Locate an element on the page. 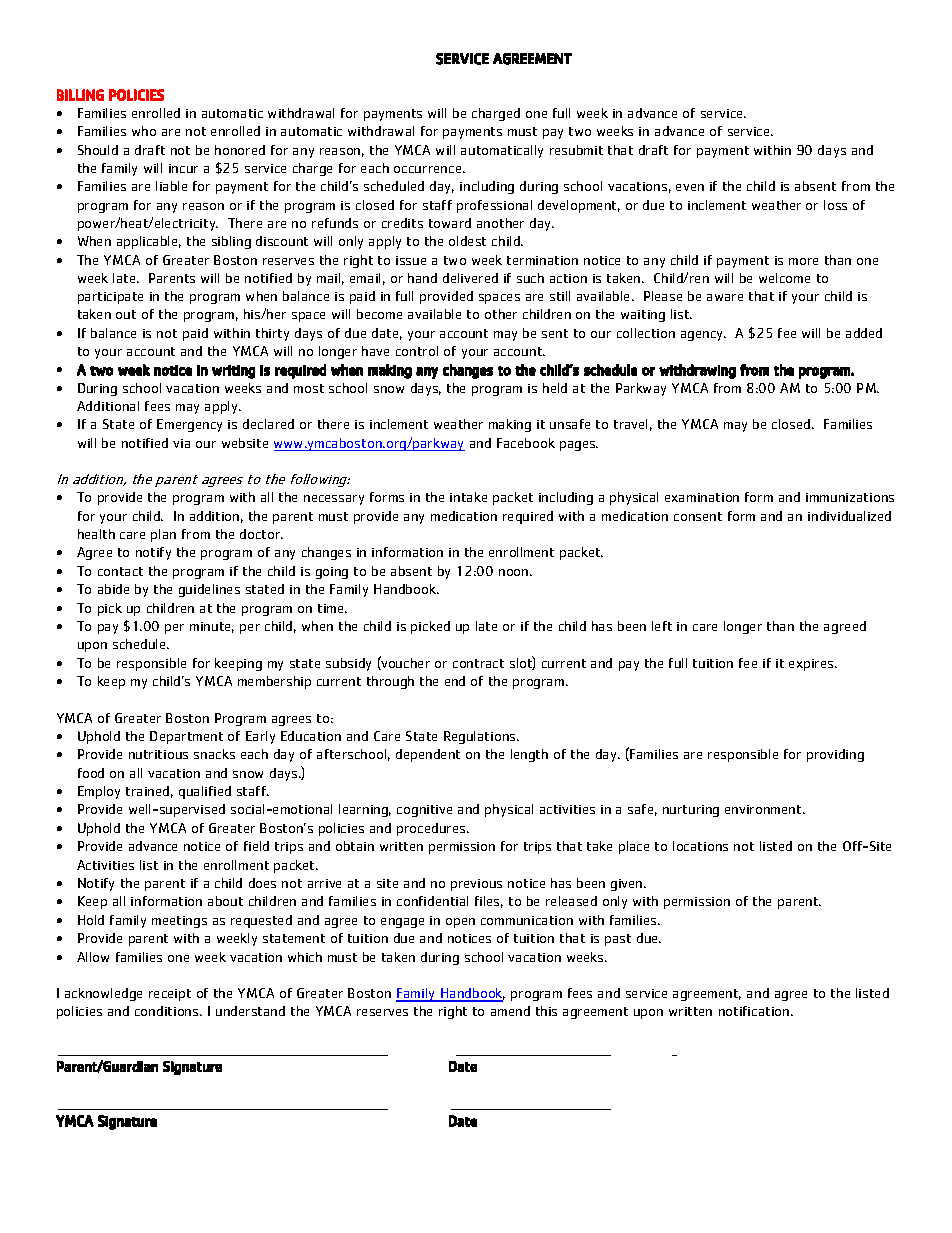 The image size is (952, 1233). Facebook is located at coordinates (526, 443).
